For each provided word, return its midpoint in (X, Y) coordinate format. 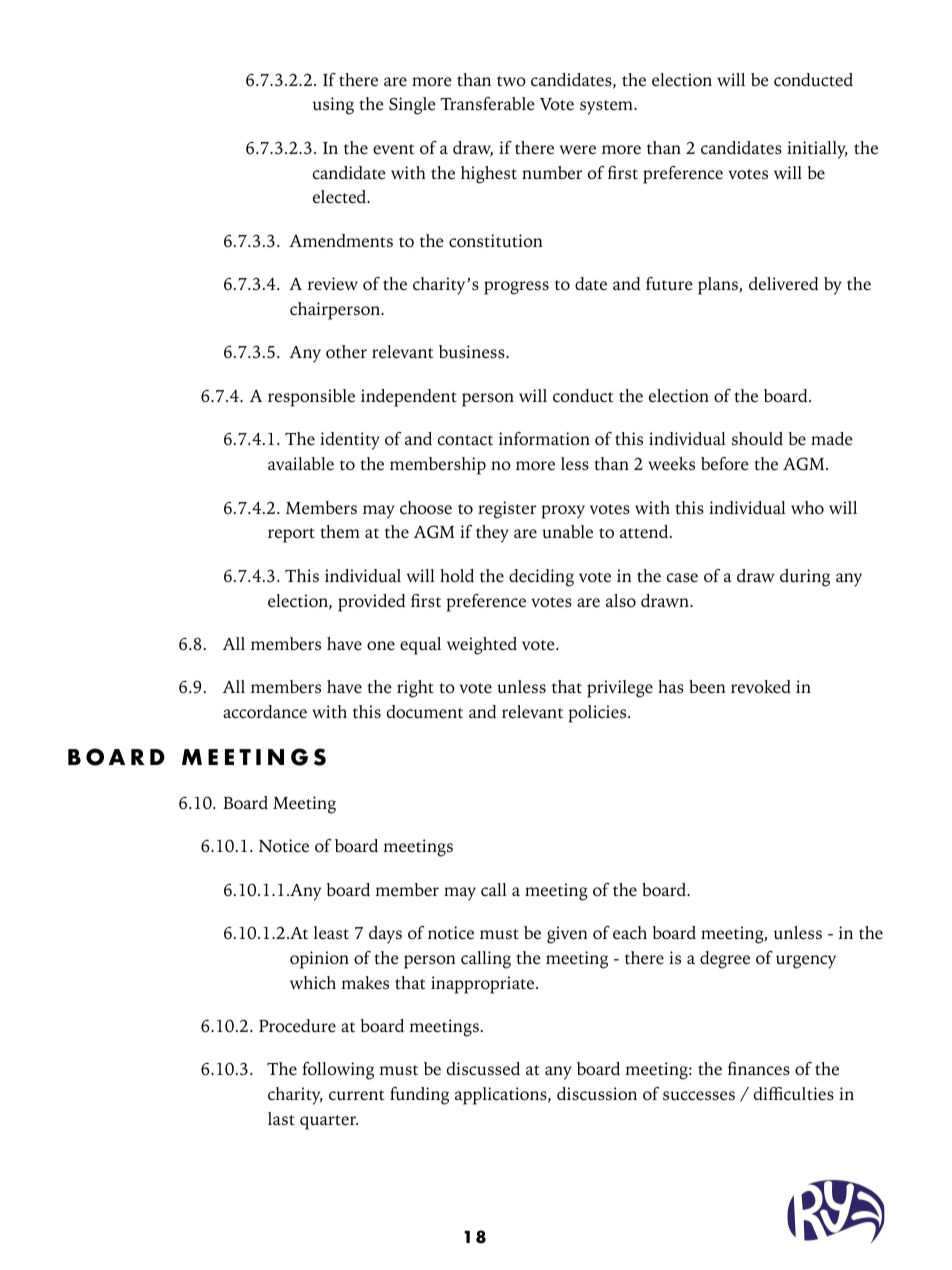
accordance (265, 712)
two (511, 81)
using (333, 106)
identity (350, 441)
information (544, 439)
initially (817, 150)
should (757, 439)
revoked (761, 687)
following (338, 1071)
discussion (597, 1094)
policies (598, 714)
